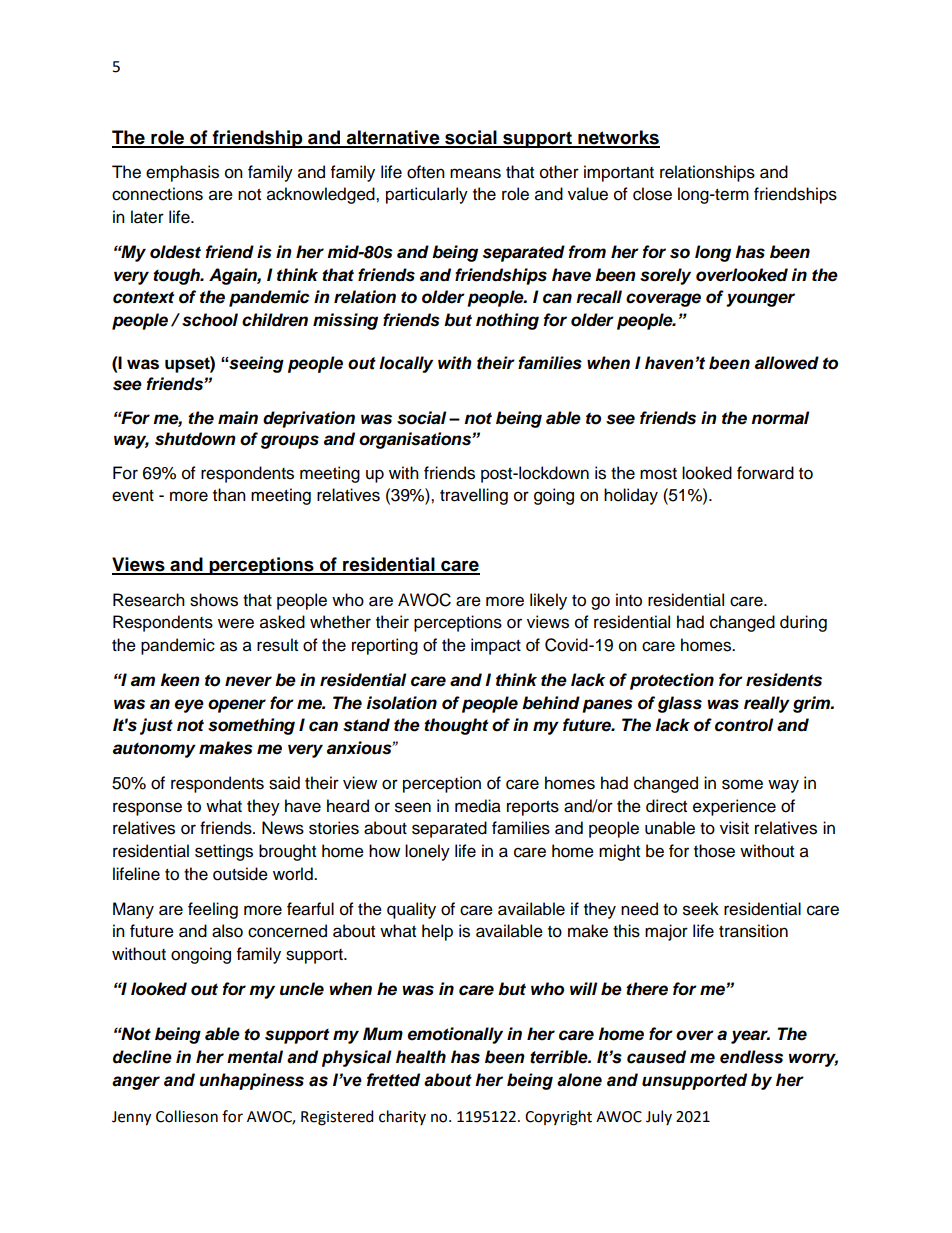 Image resolution: width=952 pixels, height=1233 pixels. What do you see at coordinates (751, 1057) in the document?
I see `endless` at bounding box center [751, 1057].
